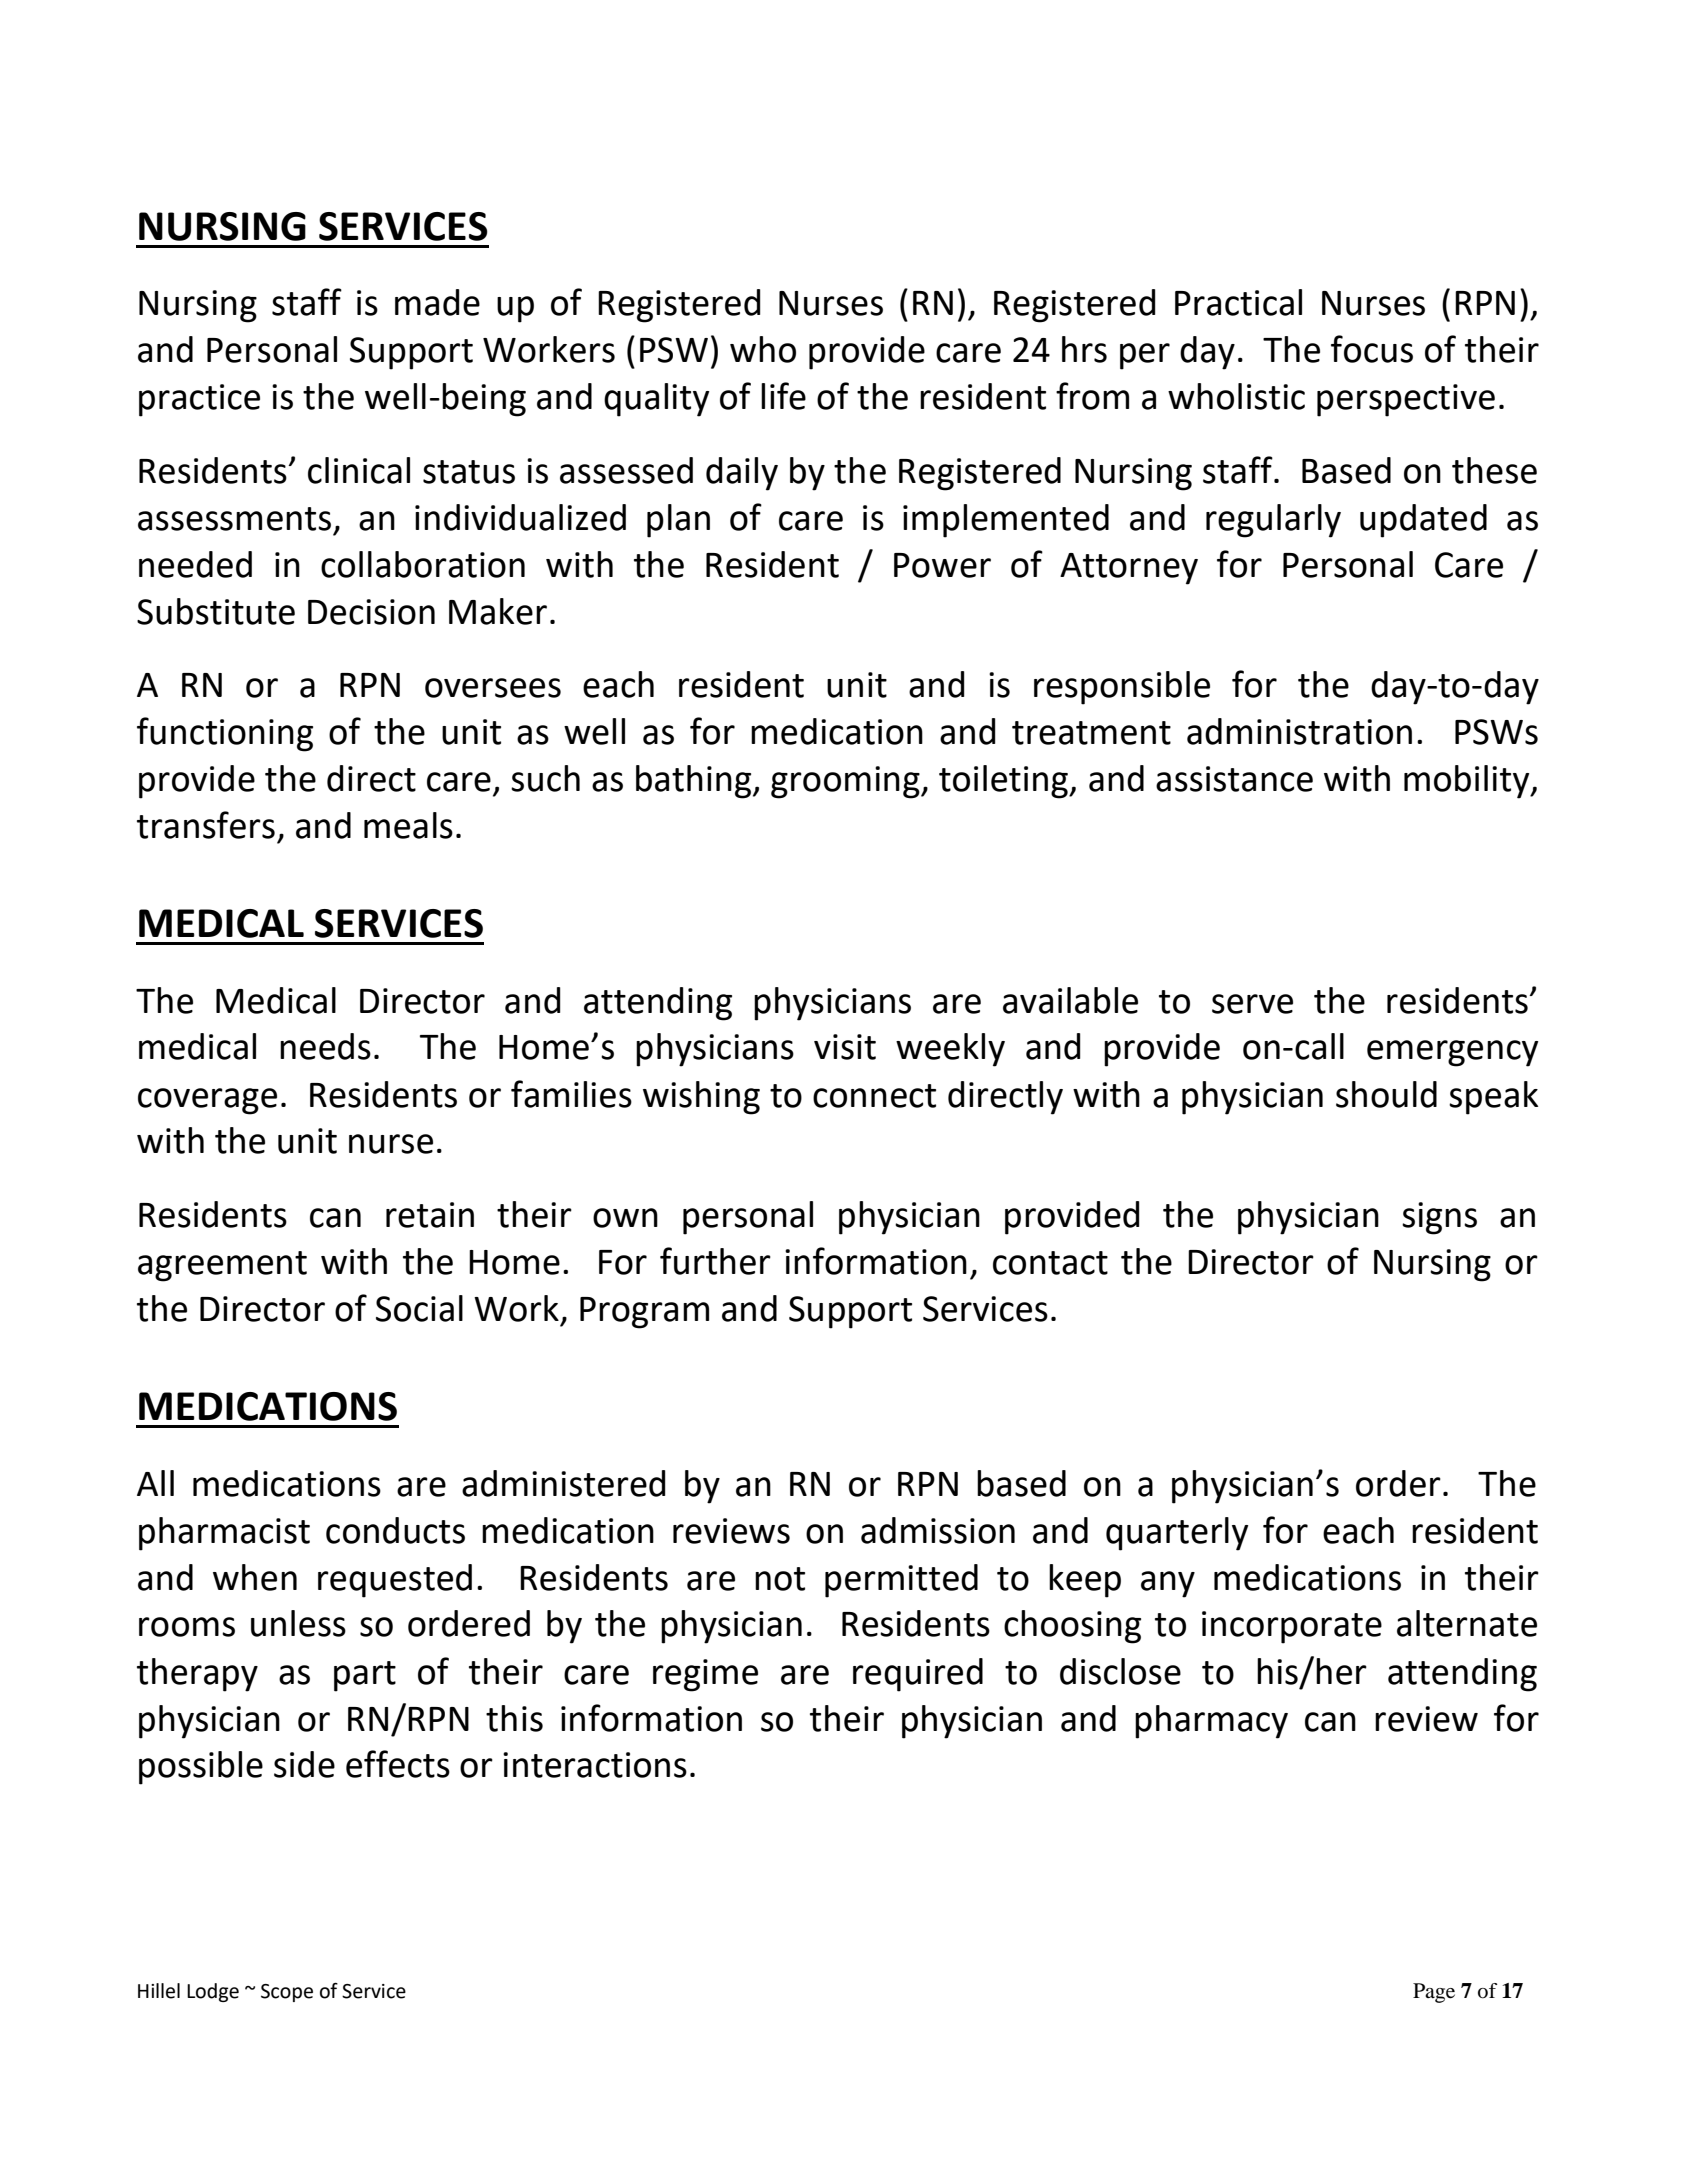  I want to click on interactions, so click(595, 1765).
